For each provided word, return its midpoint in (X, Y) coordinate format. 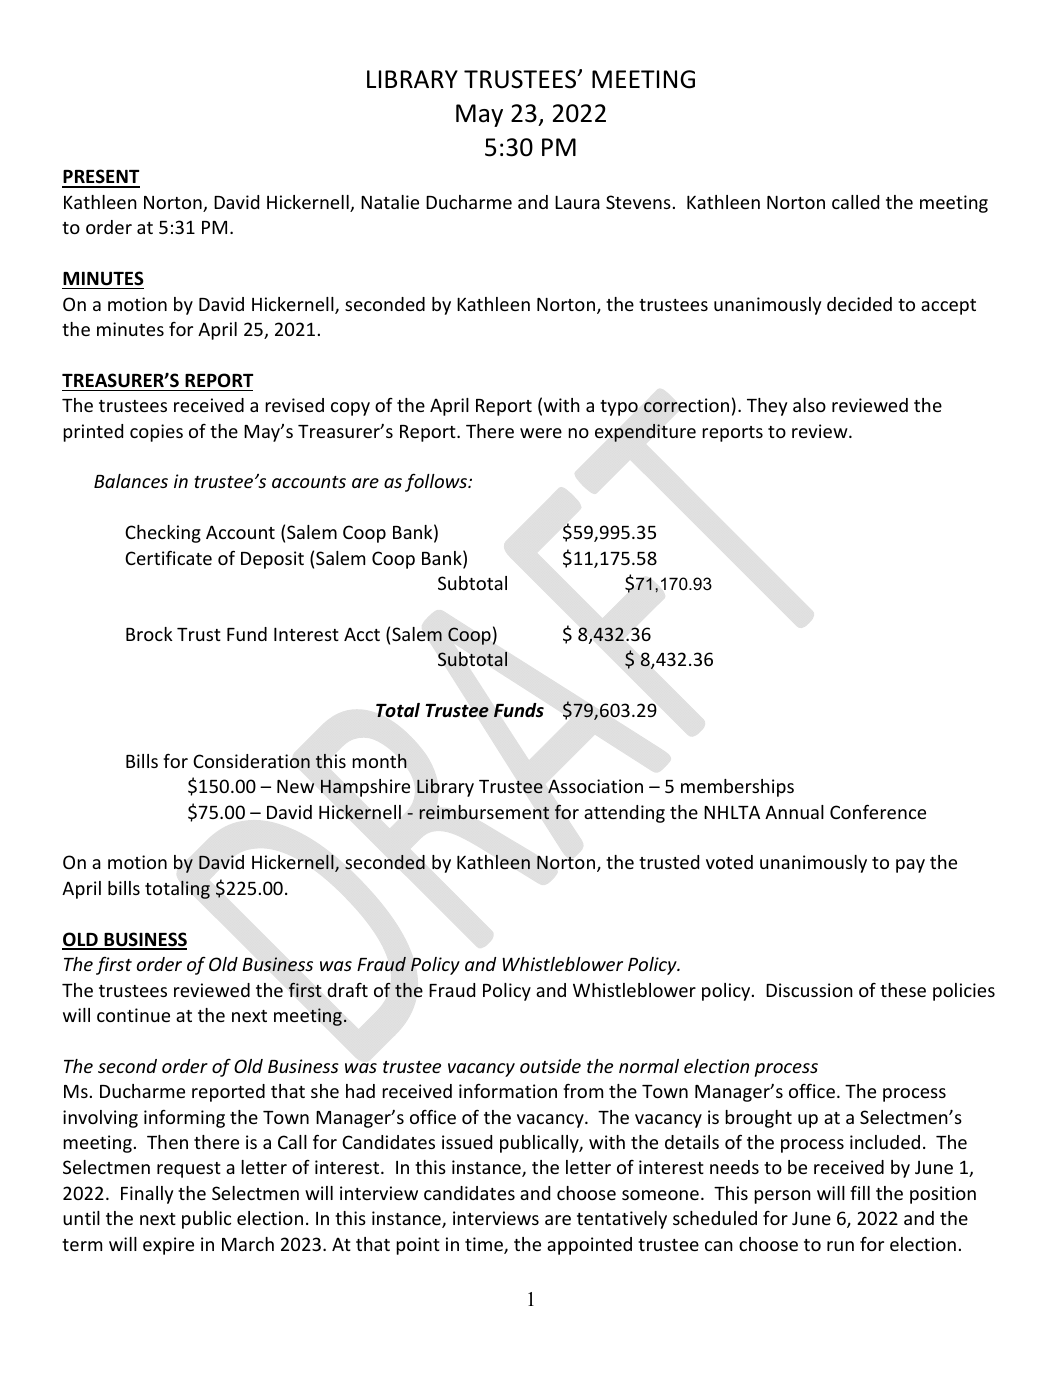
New (296, 786)
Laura (577, 202)
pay (910, 866)
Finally (147, 1195)
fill (860, 1192)
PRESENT (101, 178)
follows (437, 483)
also (809, 405)
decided (859, 304)
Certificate (168, 557)
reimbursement (484, 812)
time (485, 1245)
